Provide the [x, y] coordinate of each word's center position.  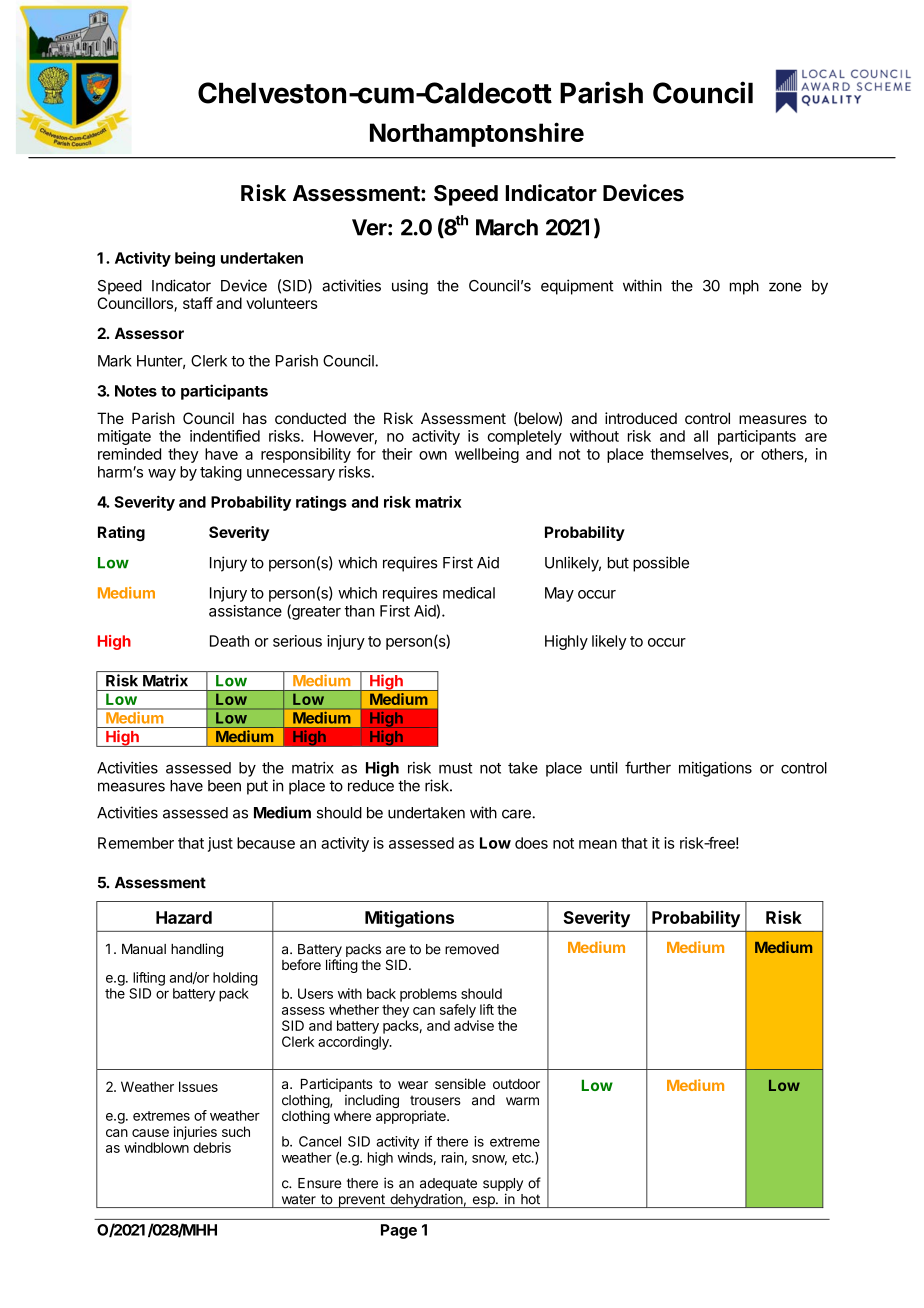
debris [212, 1147]
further [648, 767]
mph [744, 287]
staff [198, 303]
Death [229, 641]
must [455, 768]
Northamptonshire [477, 134]
